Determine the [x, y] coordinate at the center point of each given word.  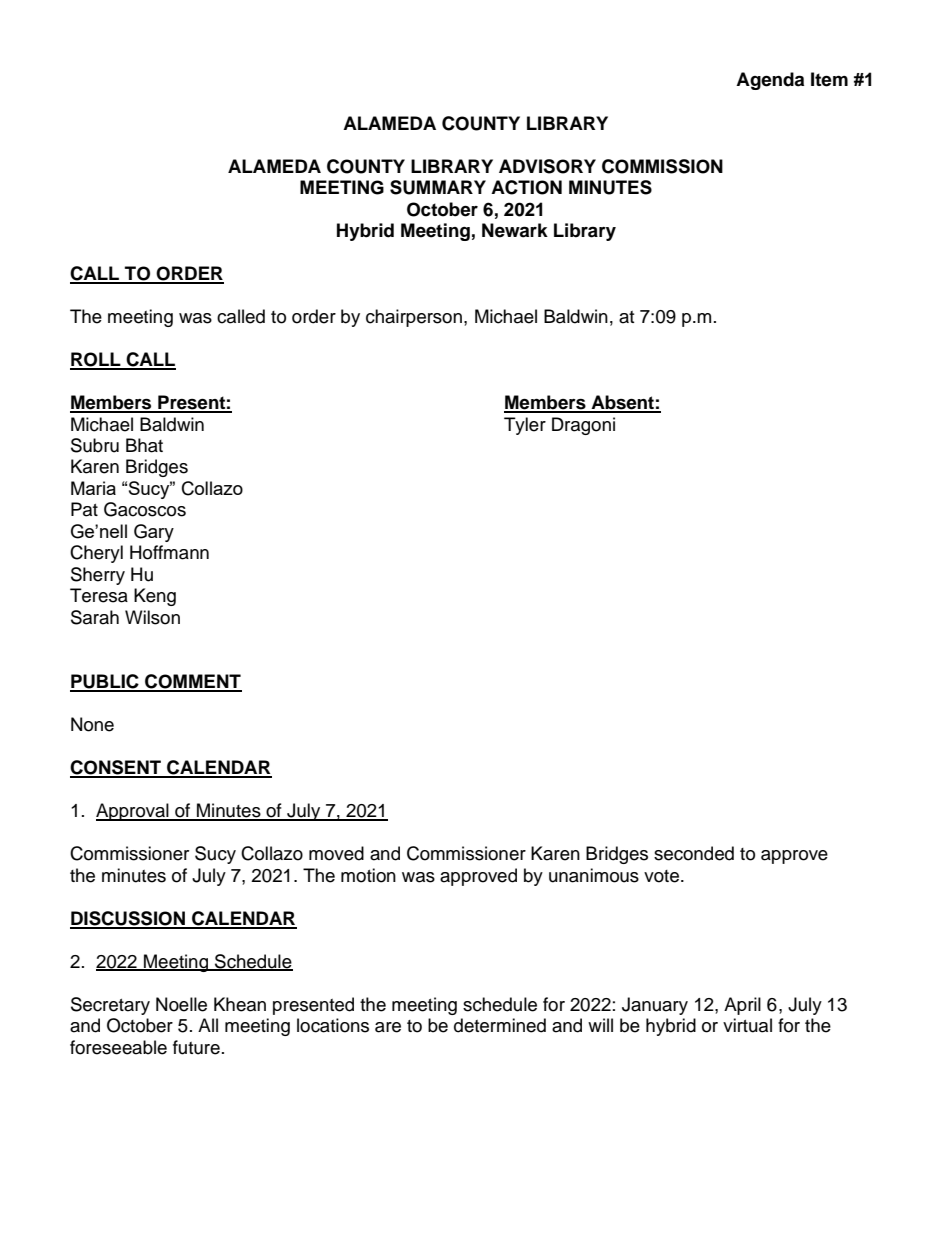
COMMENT [192, 682]
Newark [515, 230]
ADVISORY [547, 166]
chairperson [414, 318]
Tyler [525, 426]
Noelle [181, 1004]
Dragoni [583, 426]
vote [661, 876]
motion [368, 875]
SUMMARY [438, 187]
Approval [133, 812]
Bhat [144, 445]
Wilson [152, 617]
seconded [694, 853]
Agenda [770, 81]
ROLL [96, 360]
